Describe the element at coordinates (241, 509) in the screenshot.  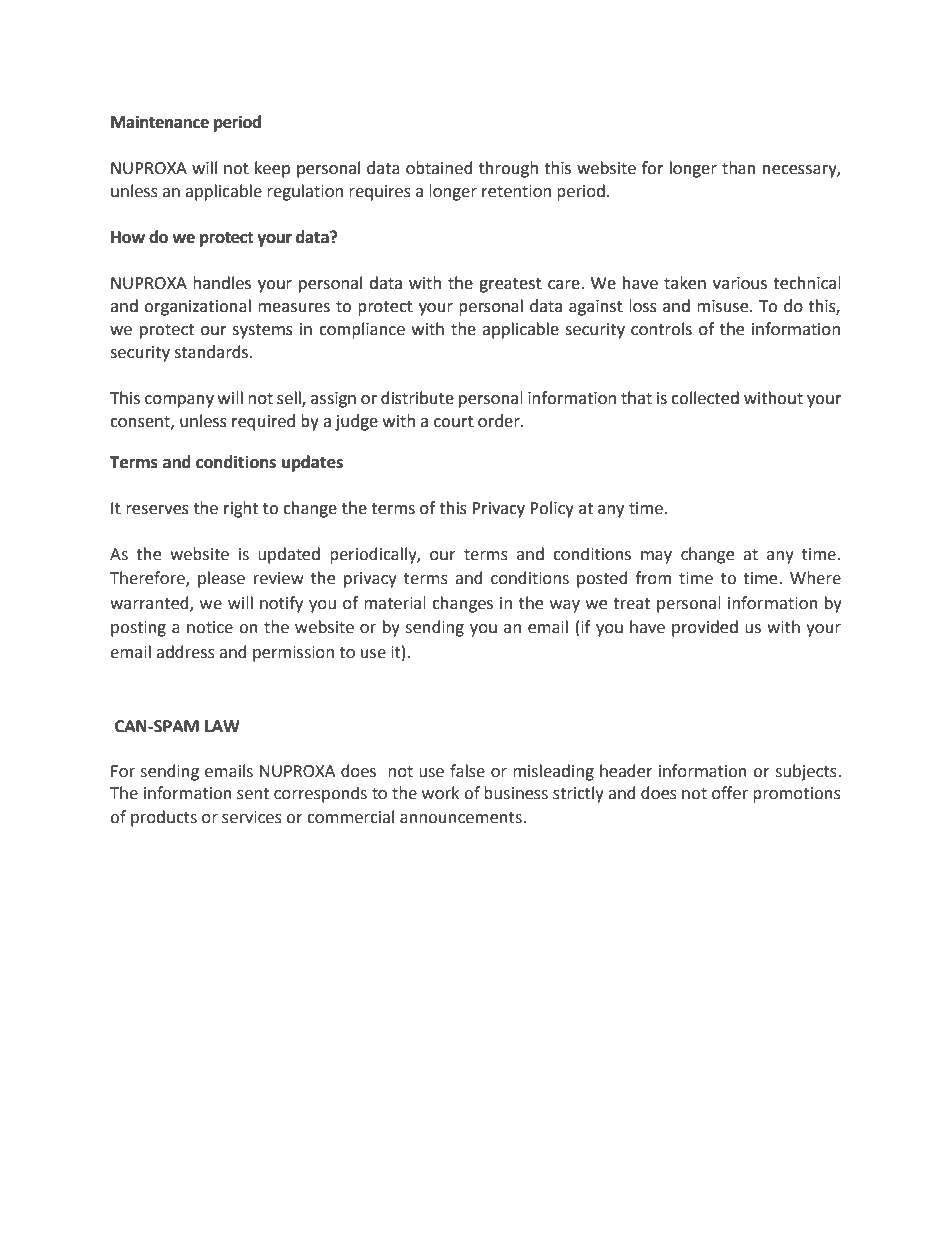
I see `right` at that location.
